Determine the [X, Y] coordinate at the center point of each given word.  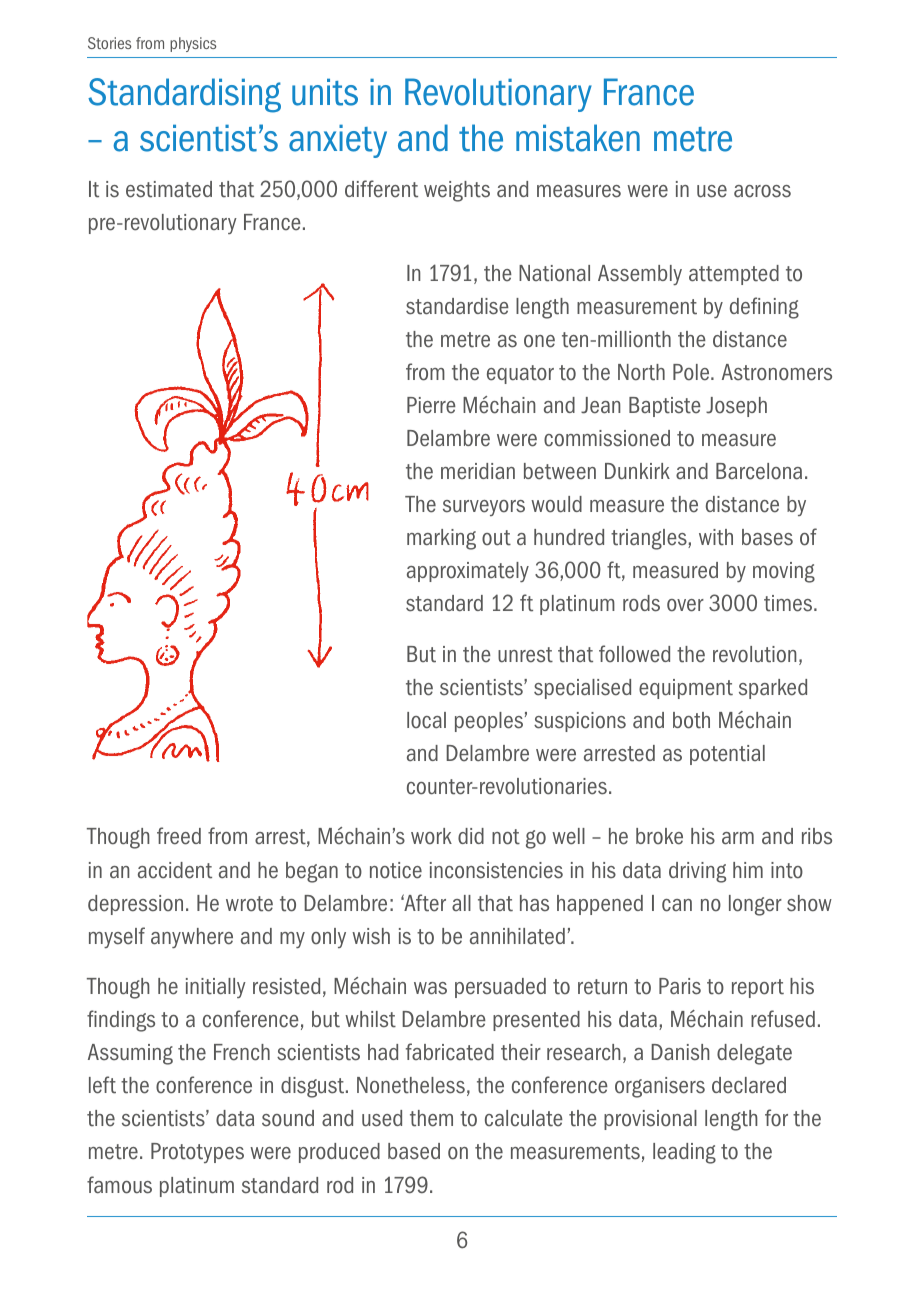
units [325, 92]
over [685, 605]
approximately [468, 572]
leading [684, 1153]
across [762, 191]
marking [441, 539]
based [414, 1151]
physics [193, 44]
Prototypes [197, 1153]
